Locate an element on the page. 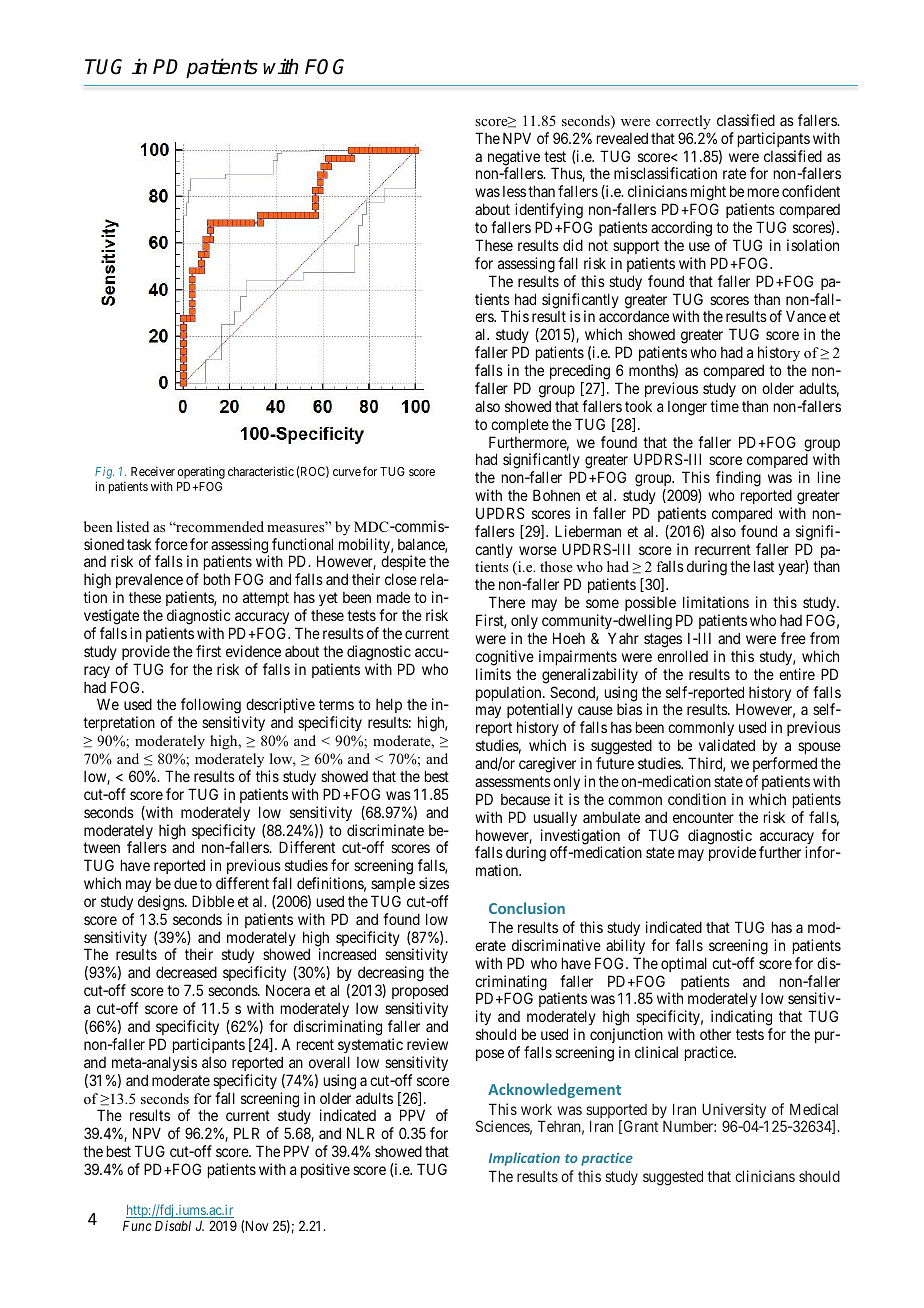 This document has height=1308, width=924. less is located at coordinates (514, 191).
